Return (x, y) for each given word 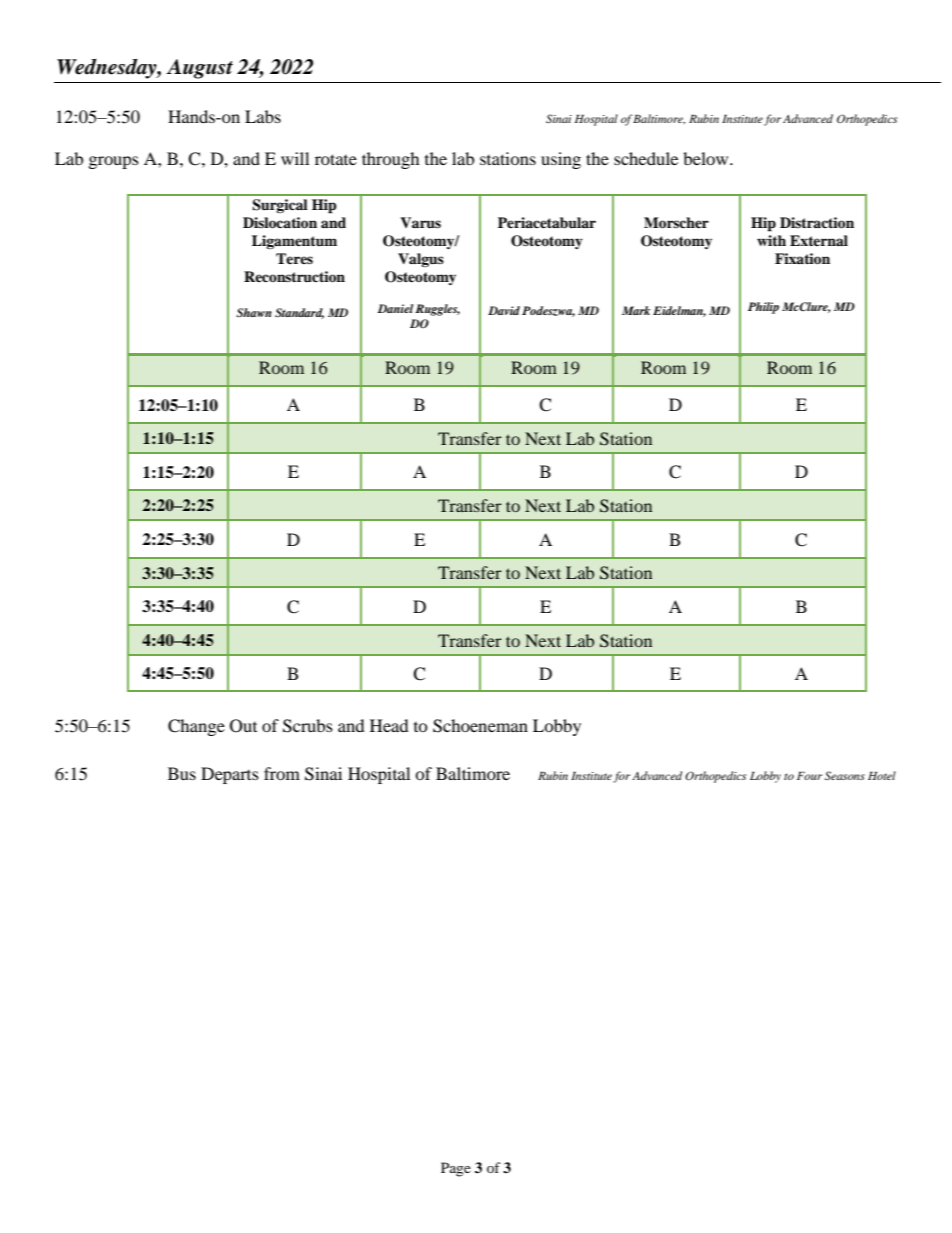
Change (196, 727)
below (707, 158)
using (561, 160)
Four (809, 775)
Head (389, 725)
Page (456, 1169)
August (199, 69)
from (282, 773)
